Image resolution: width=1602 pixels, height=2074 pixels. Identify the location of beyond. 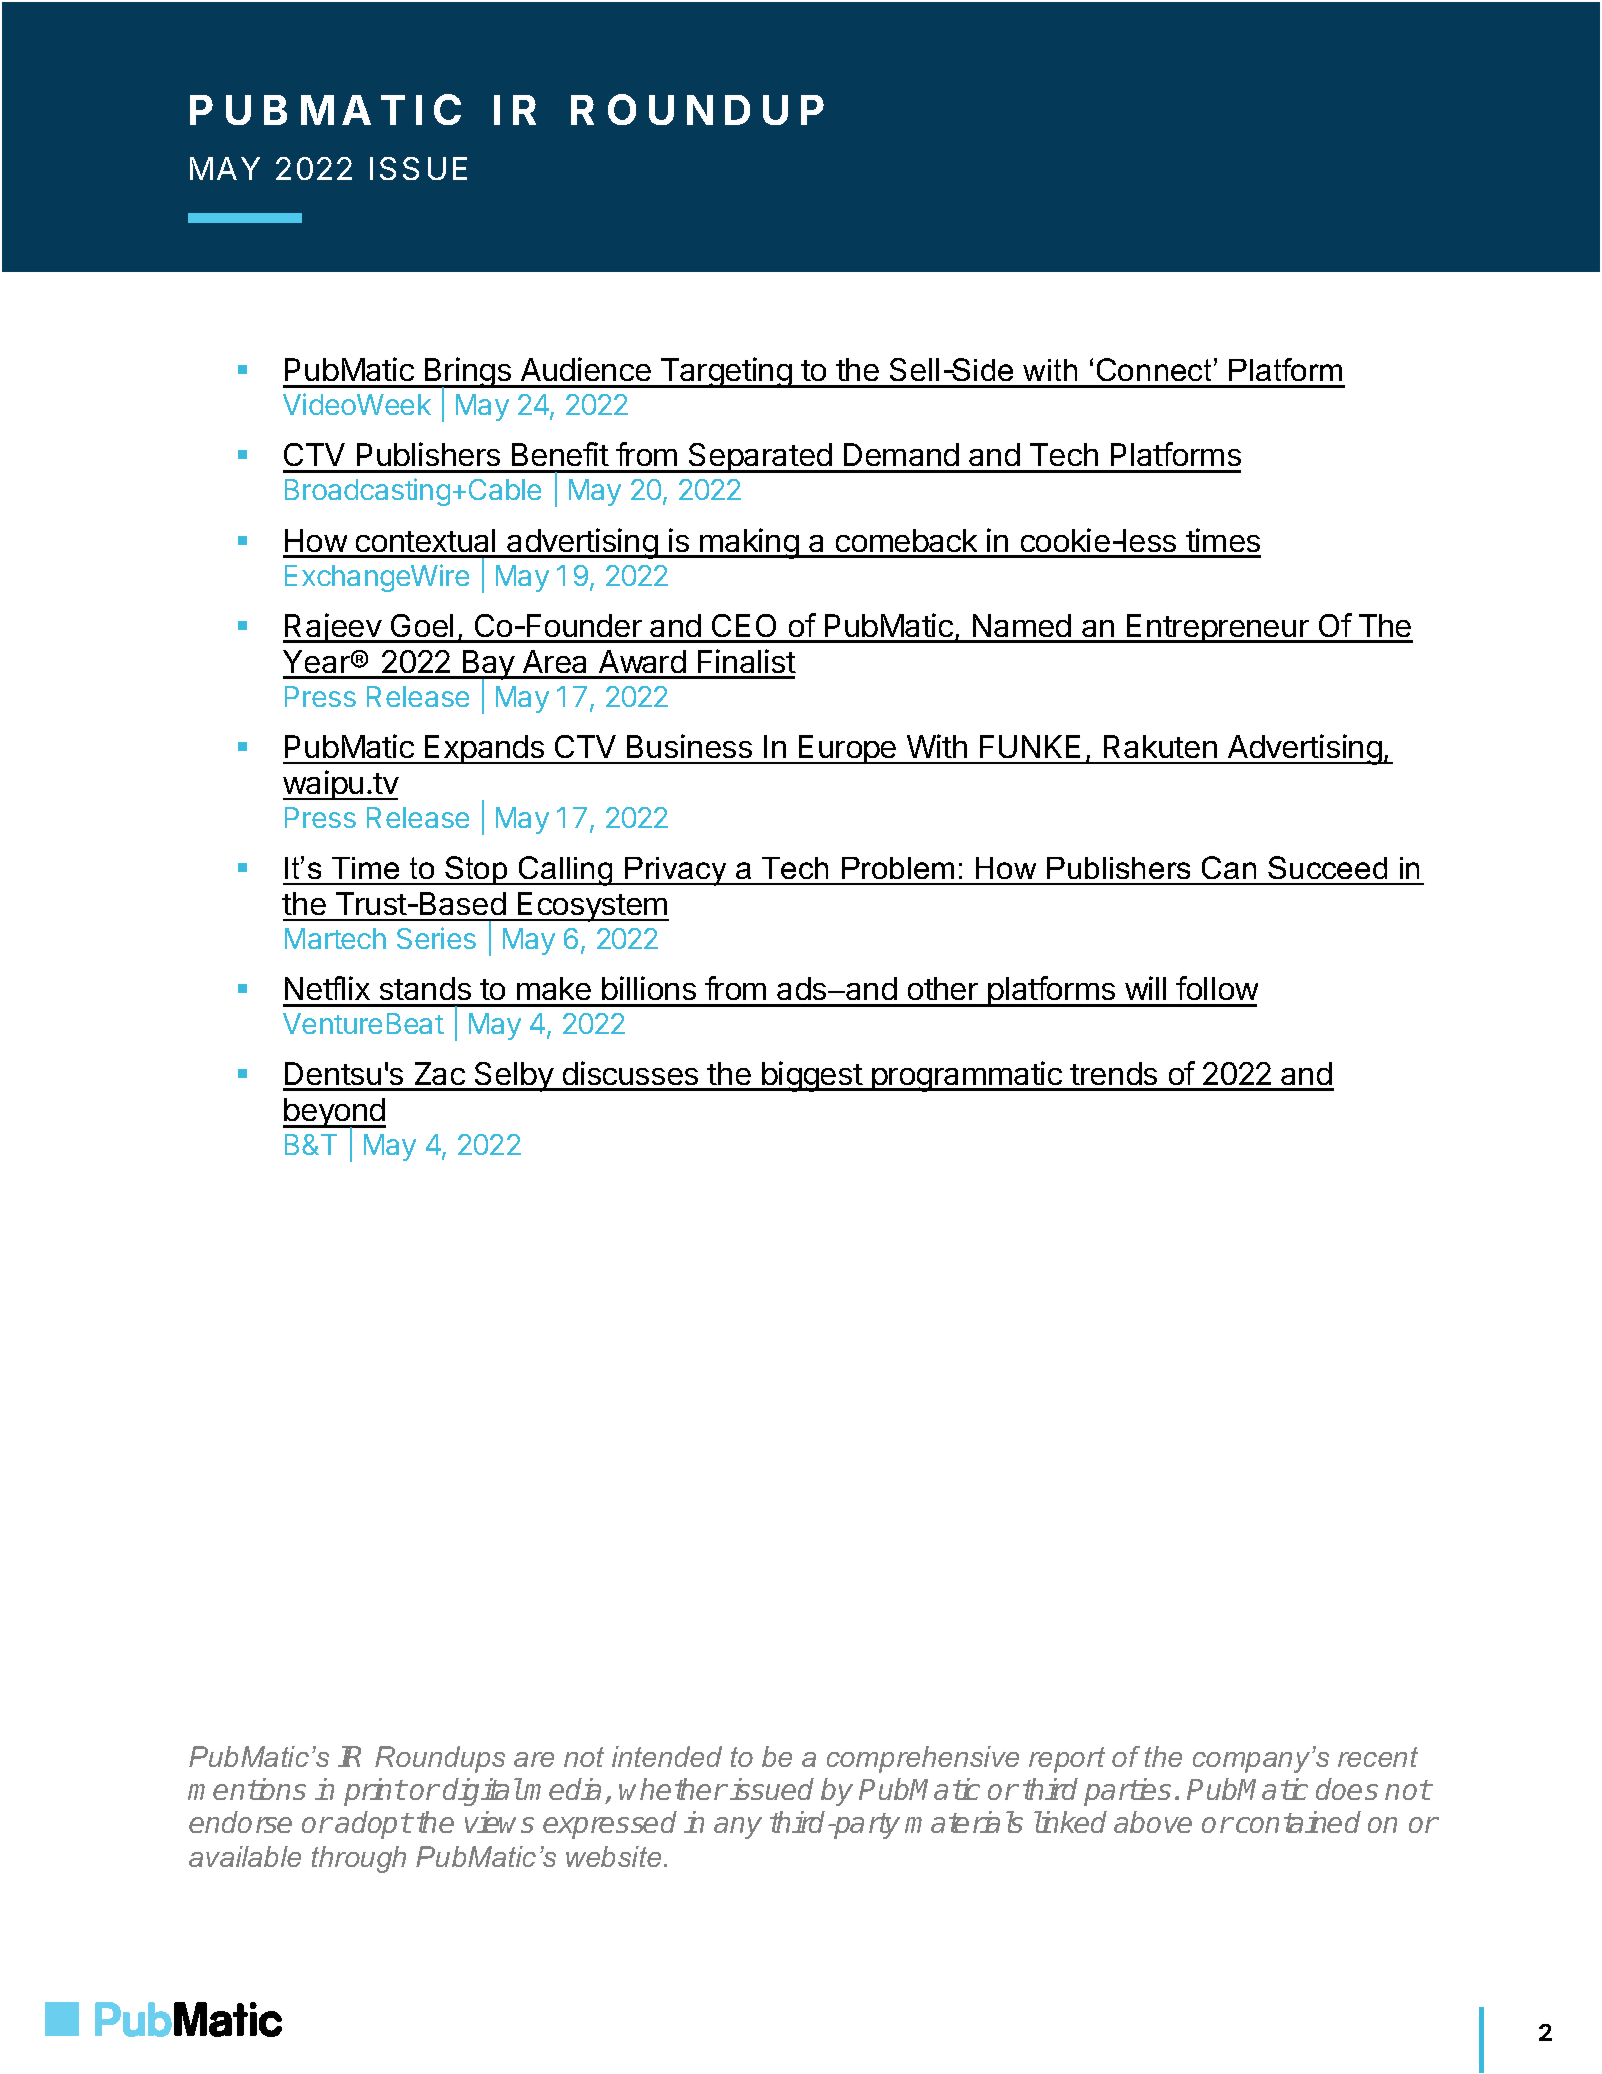
(334, 1114).
